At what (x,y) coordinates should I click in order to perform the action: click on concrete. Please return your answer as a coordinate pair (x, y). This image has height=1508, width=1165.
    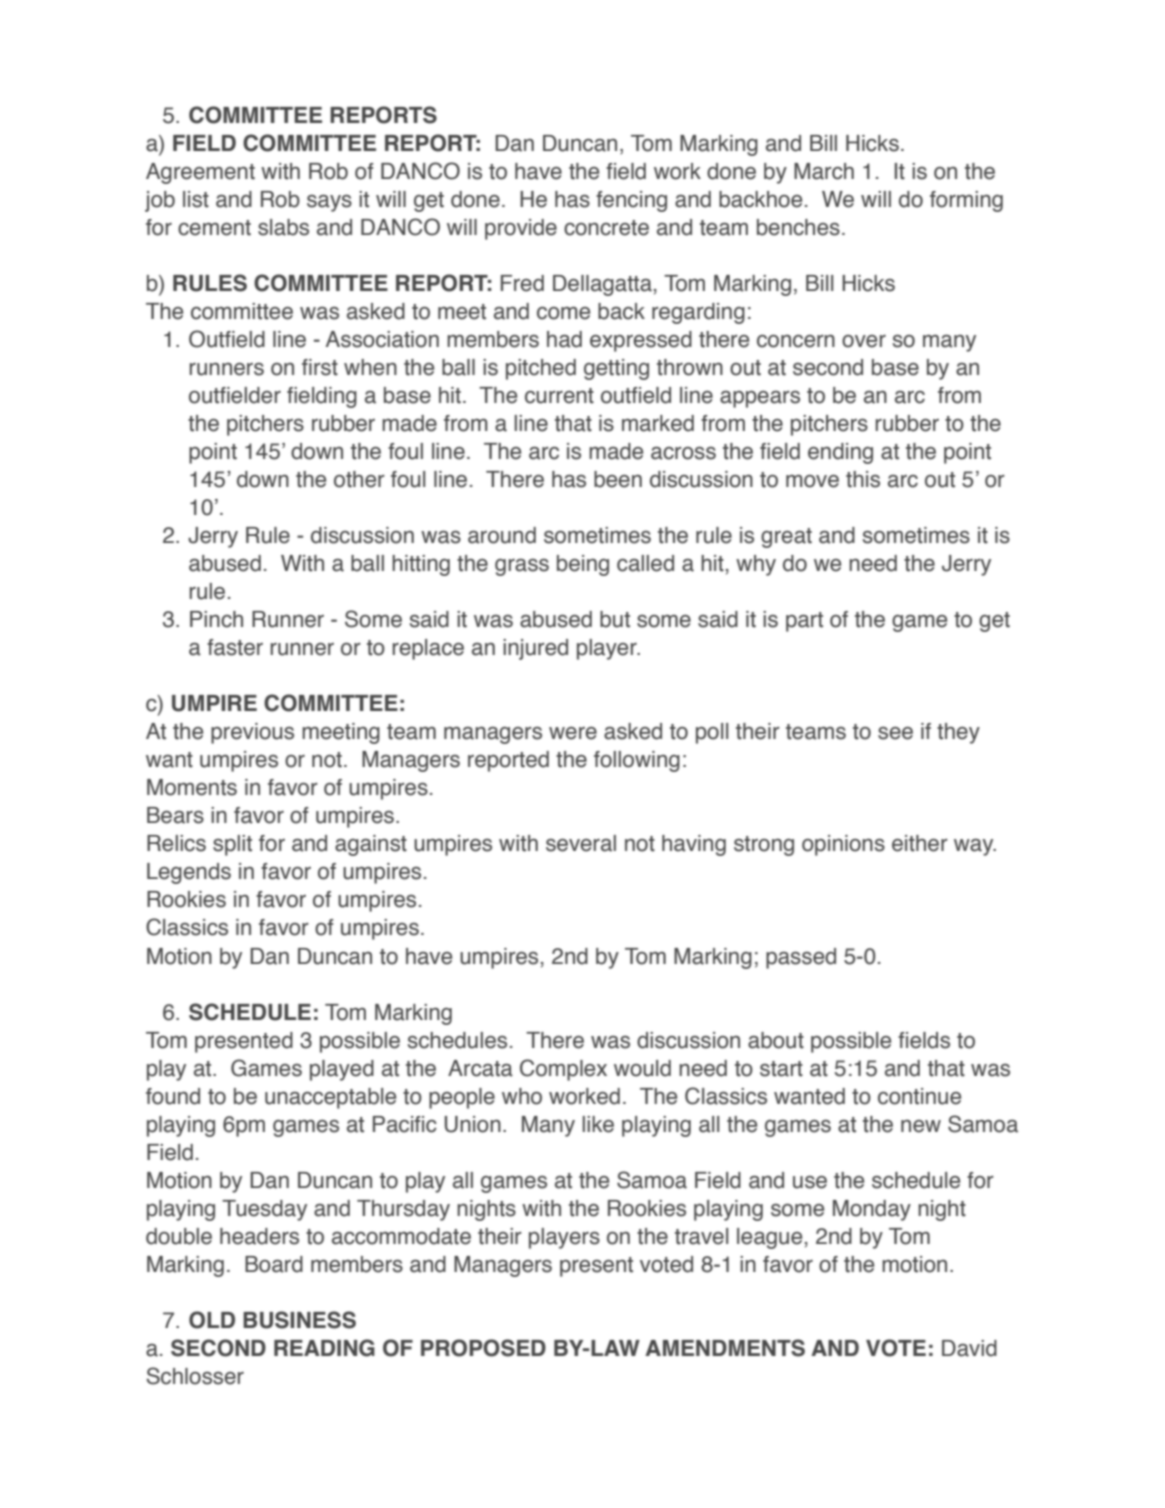
    Looking at the image, I should click on (606, 228).
